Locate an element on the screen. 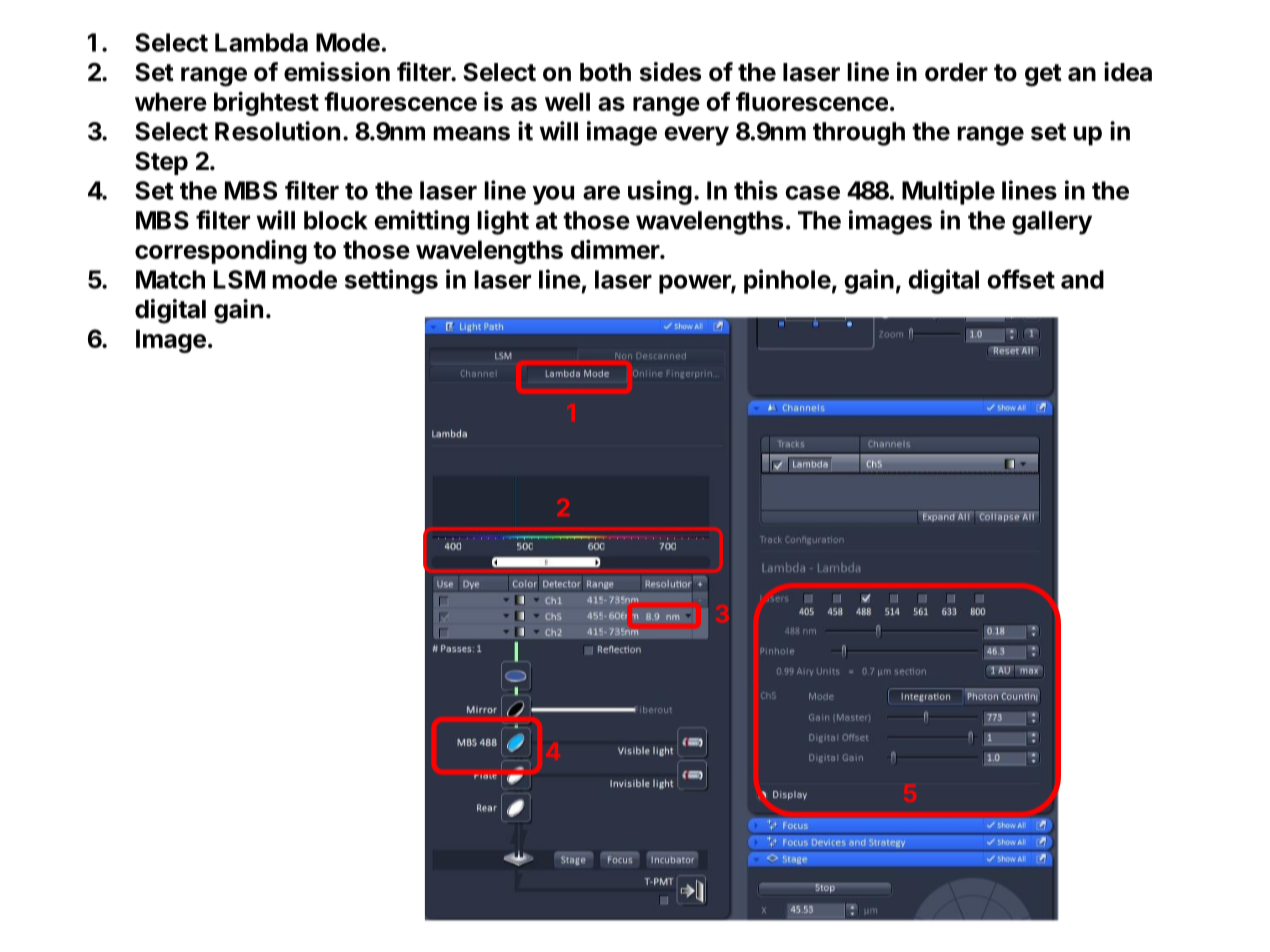  sides is located at coordinates (670, 72).
